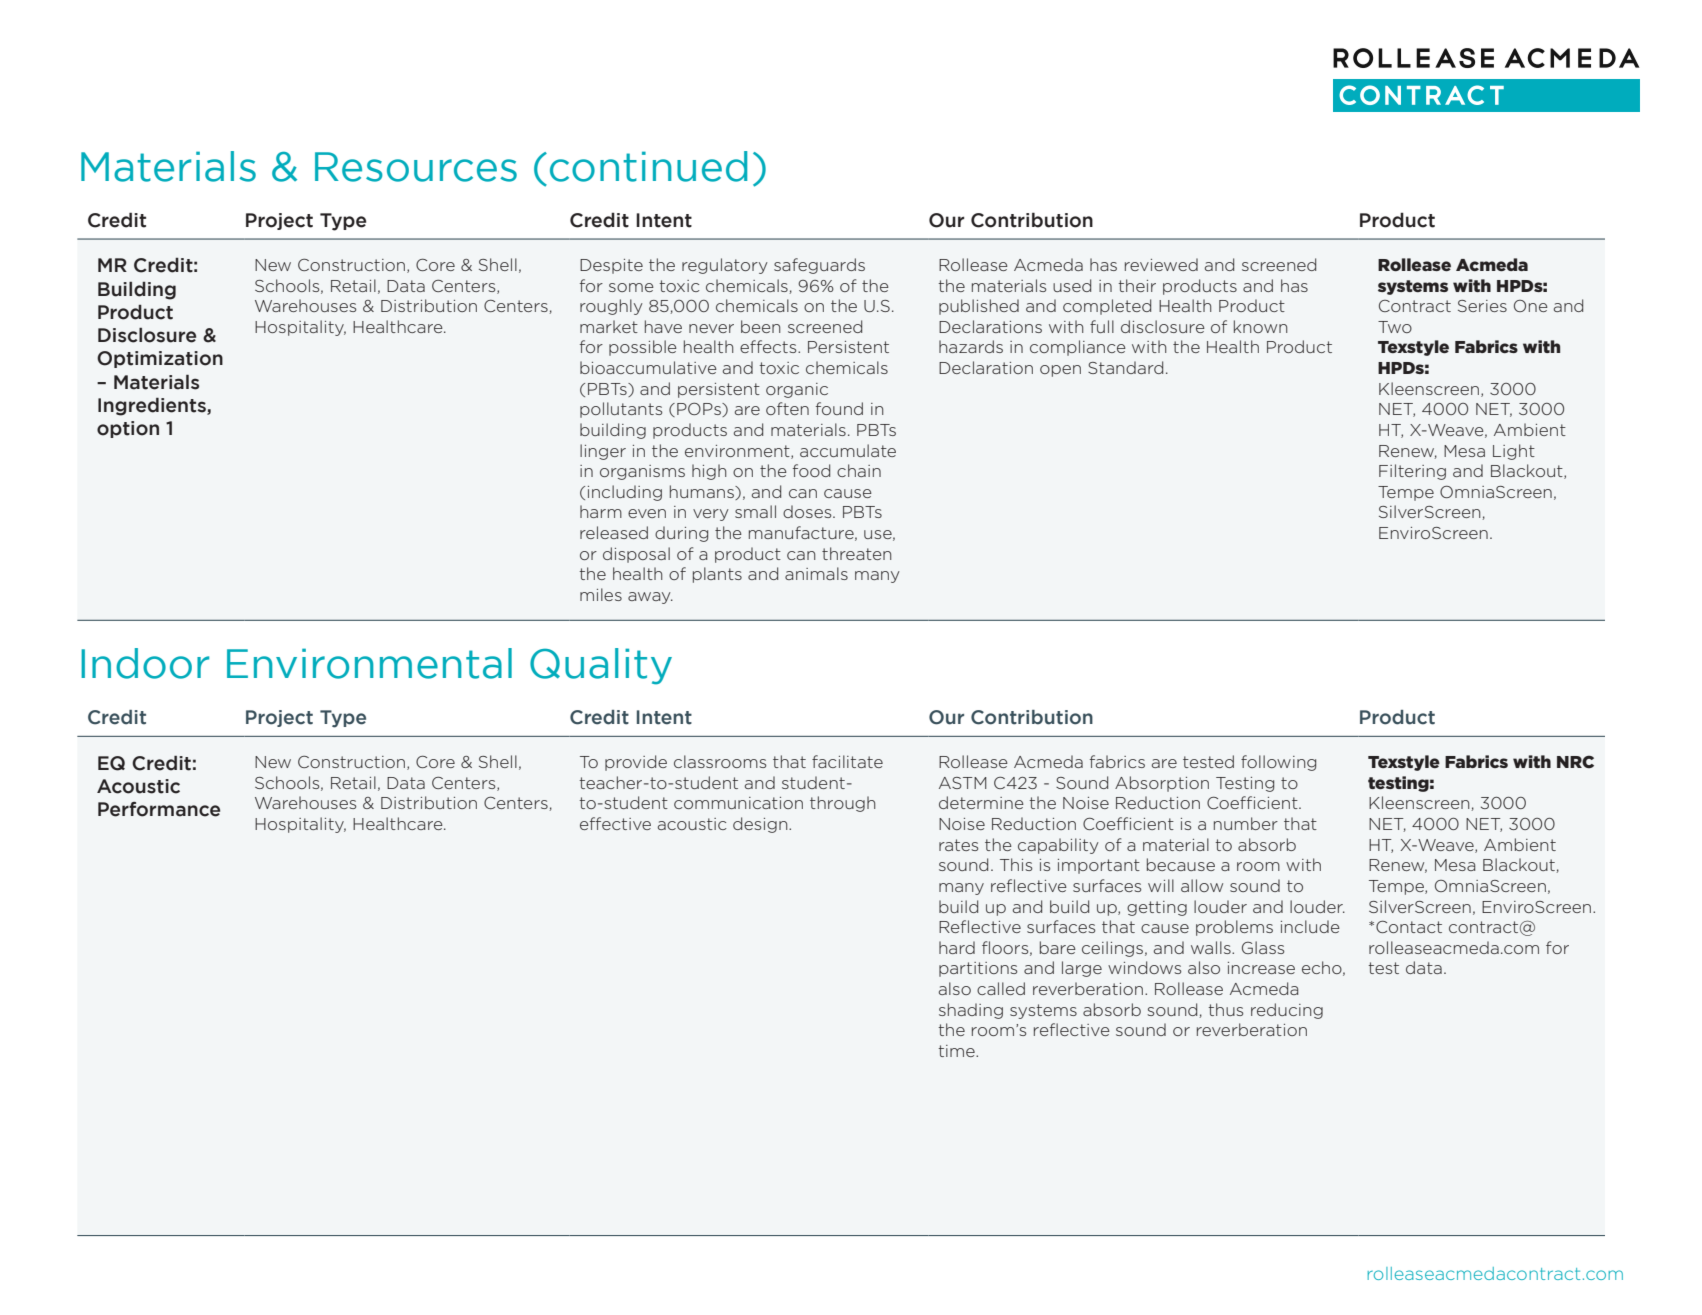 The height and width of the screenshot is (1315, 1702). I want to click on Performance, so click(159, 809).
